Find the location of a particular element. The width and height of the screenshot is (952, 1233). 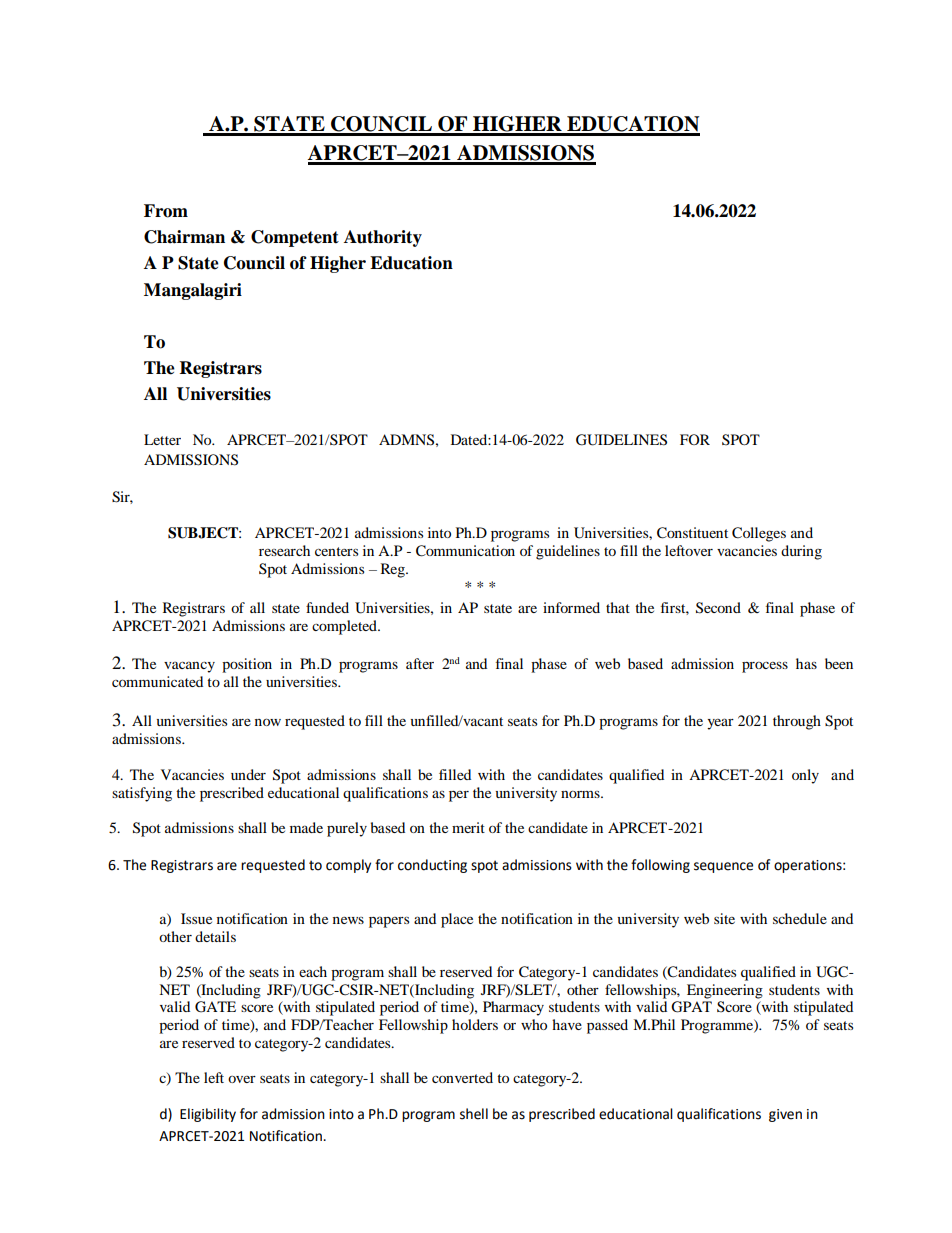

Eligibility is located at coordinates (208, 1115).
